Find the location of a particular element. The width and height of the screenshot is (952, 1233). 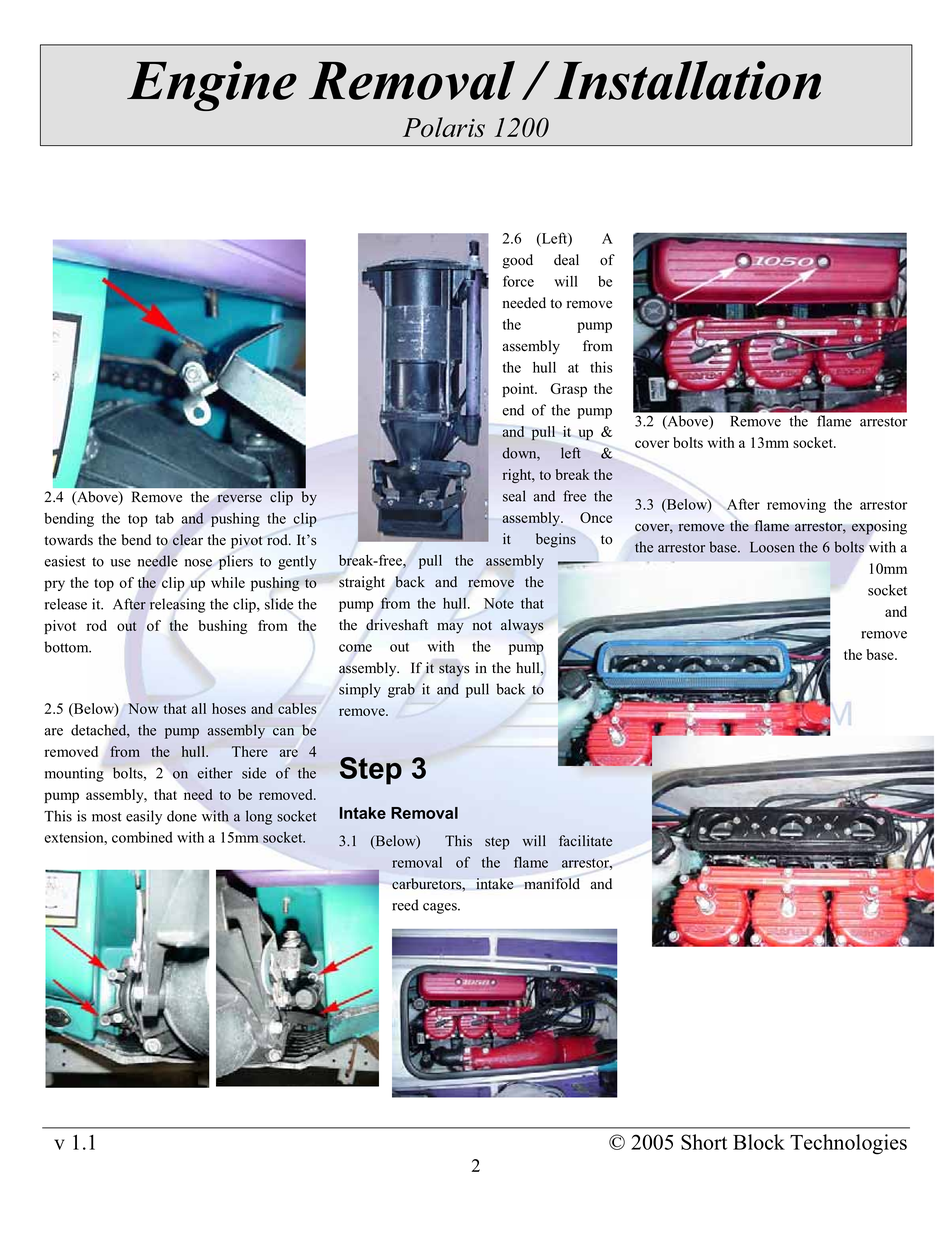

reed is located at coordinates (405, 905).
